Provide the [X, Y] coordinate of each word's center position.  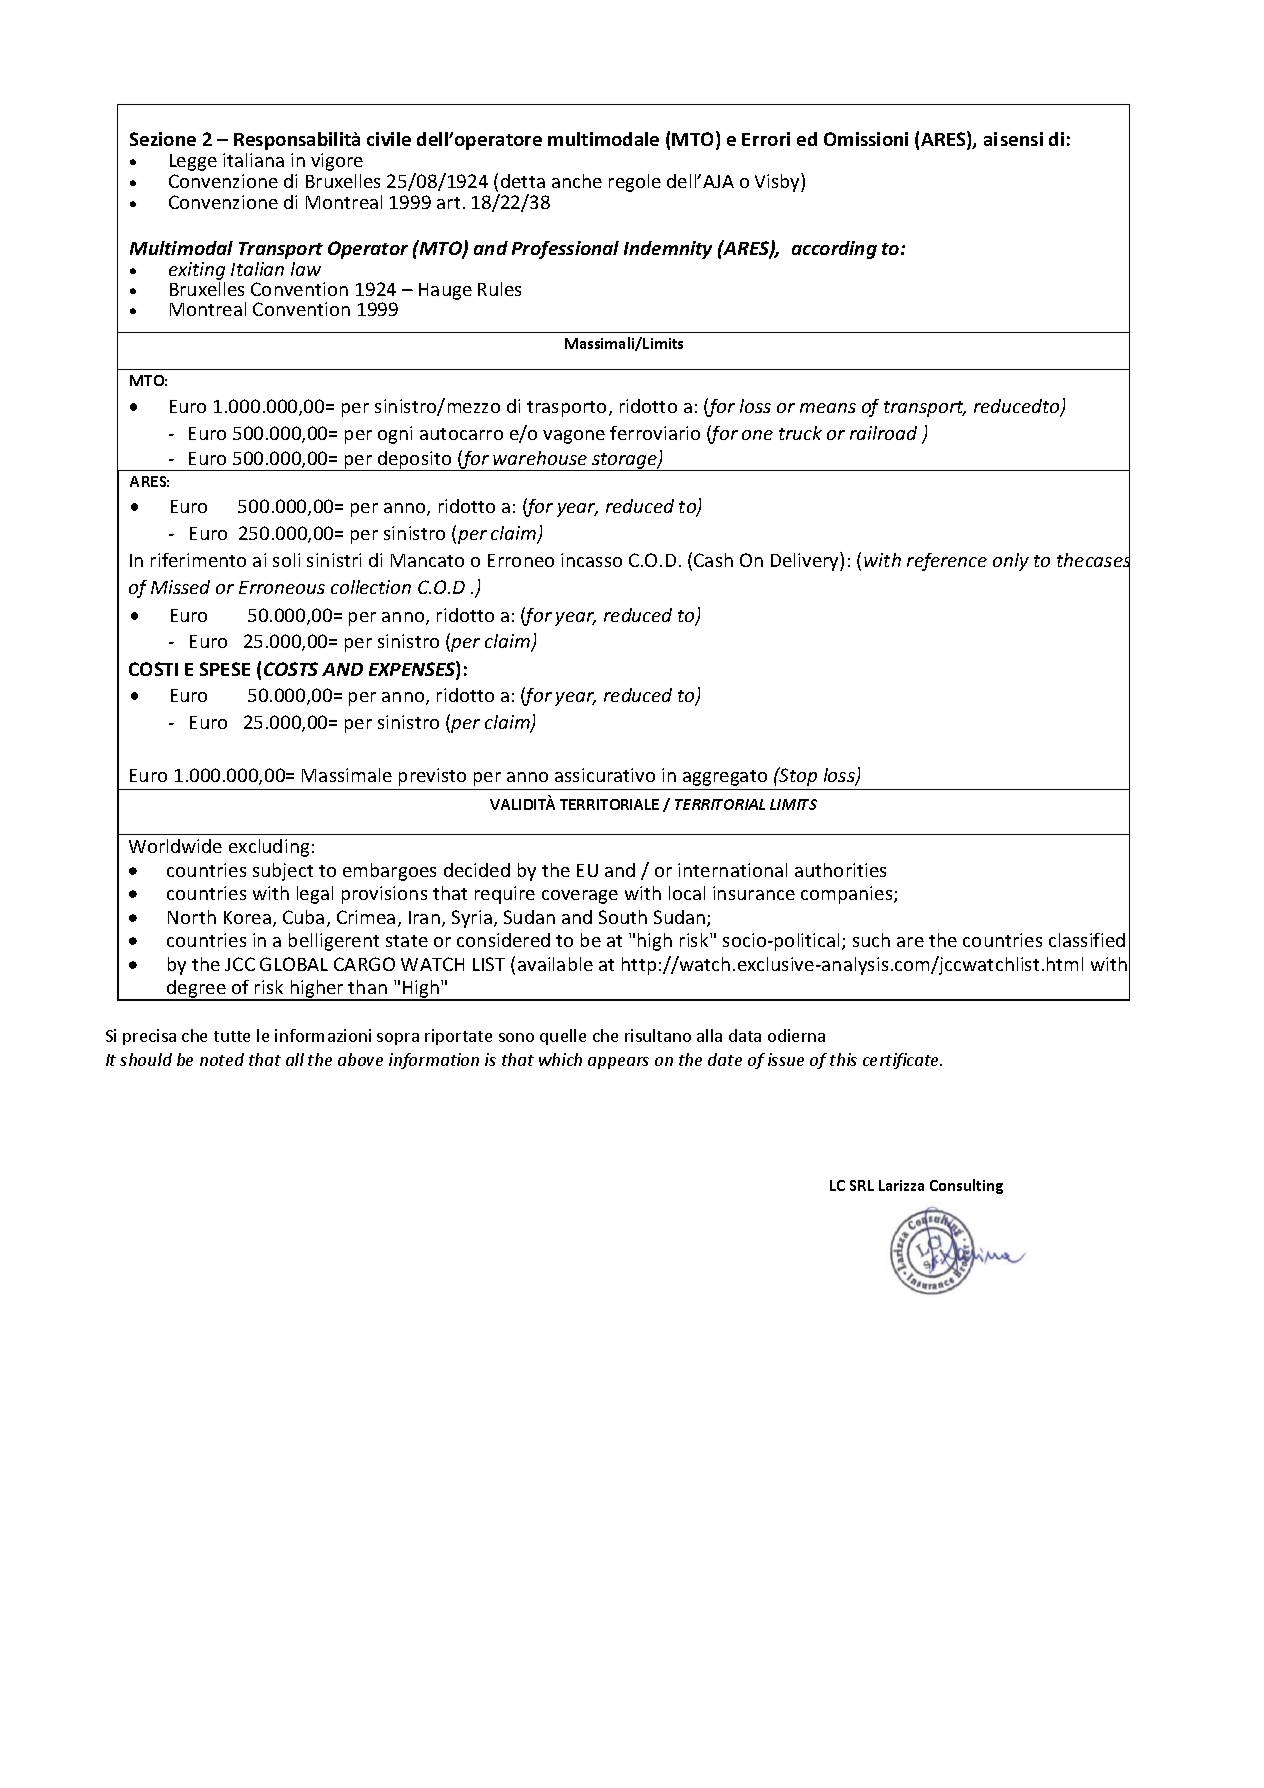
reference [947, 562]
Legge [193, 162]
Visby [778, 182]
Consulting [966, 1186]
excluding [269, 848]
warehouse [540, 458]
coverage [580, 897]
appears [618, 1063]
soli [286, 560]
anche [577, 181]
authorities [840, 870]
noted [222, 1059]
